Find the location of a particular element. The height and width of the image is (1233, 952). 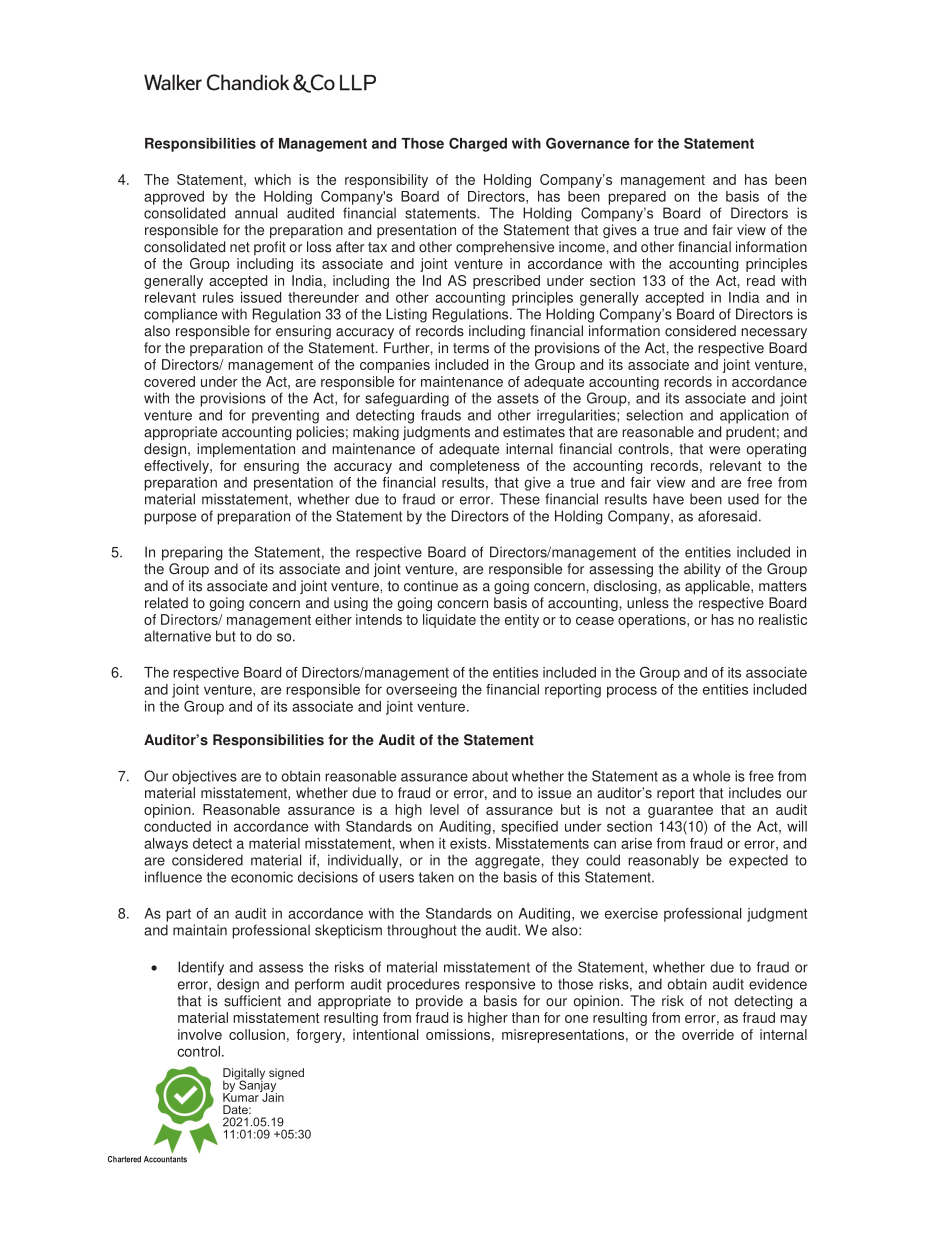

Charged is located at coordinates (478, 144).
